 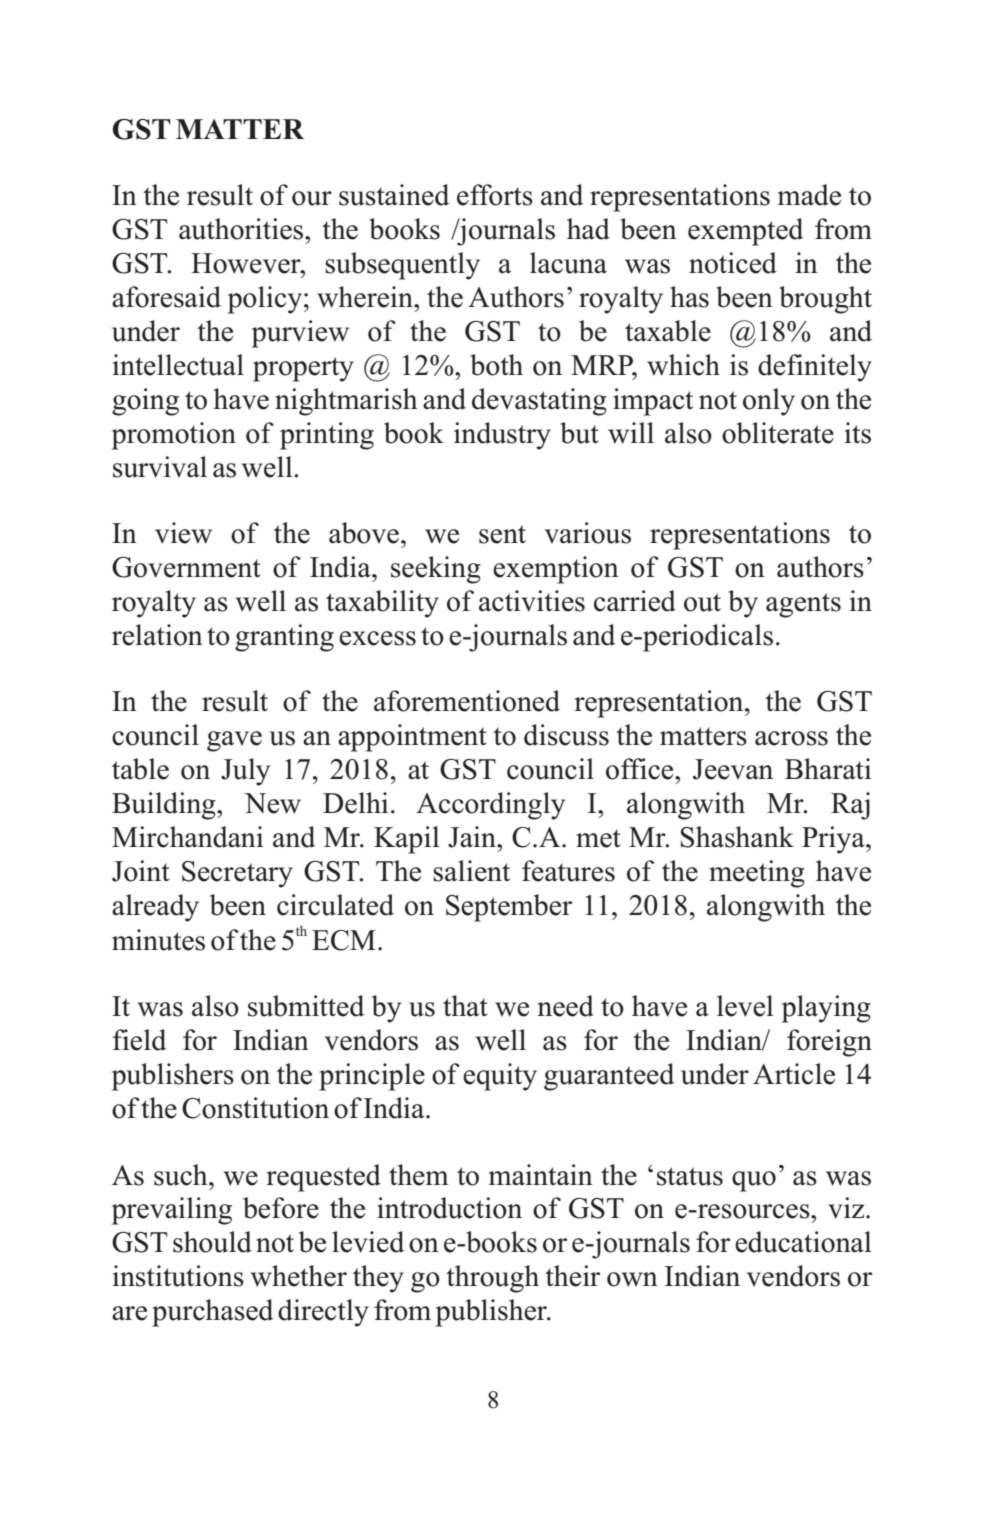 What do you see at coordinates (757, 874) in the screenshot?
I see `meeting` at bounding box center [757, 874].
